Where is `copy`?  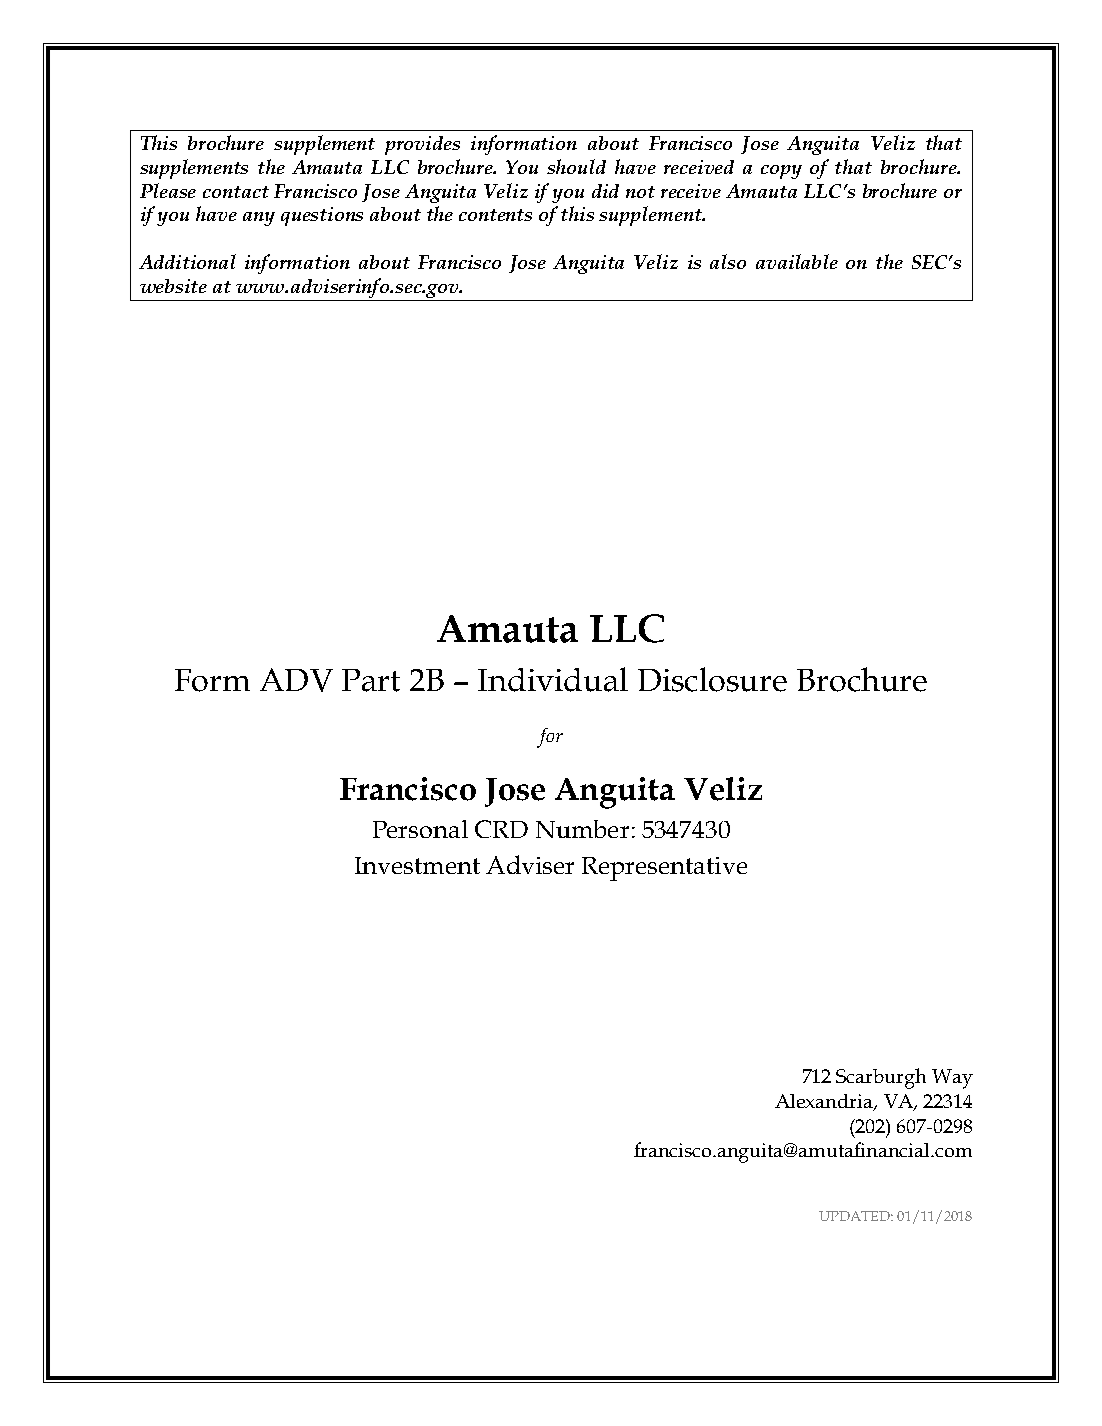
copy is located at coordinates (781, 172).
